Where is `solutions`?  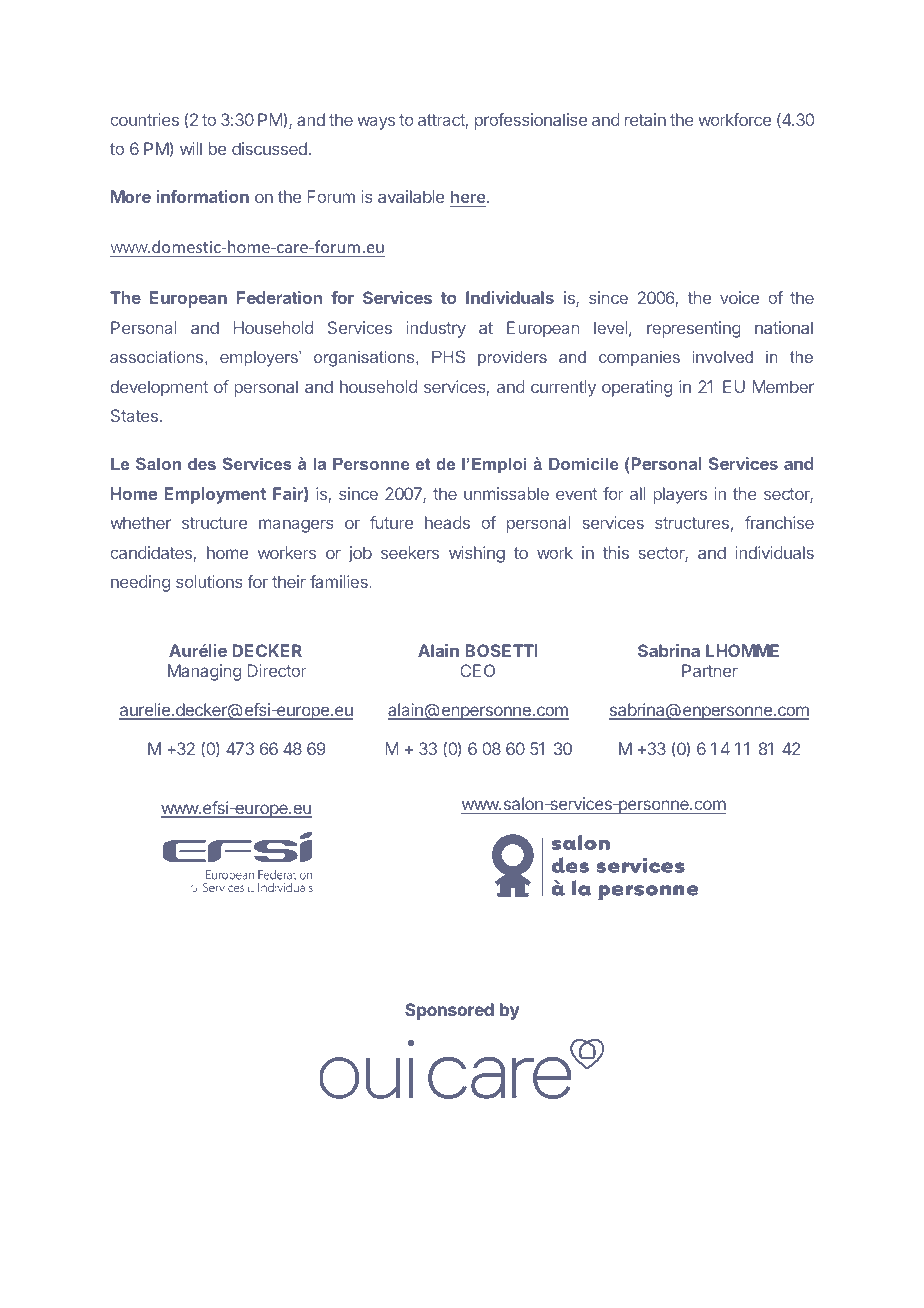
solutions is located at coordinates (209, 581).
